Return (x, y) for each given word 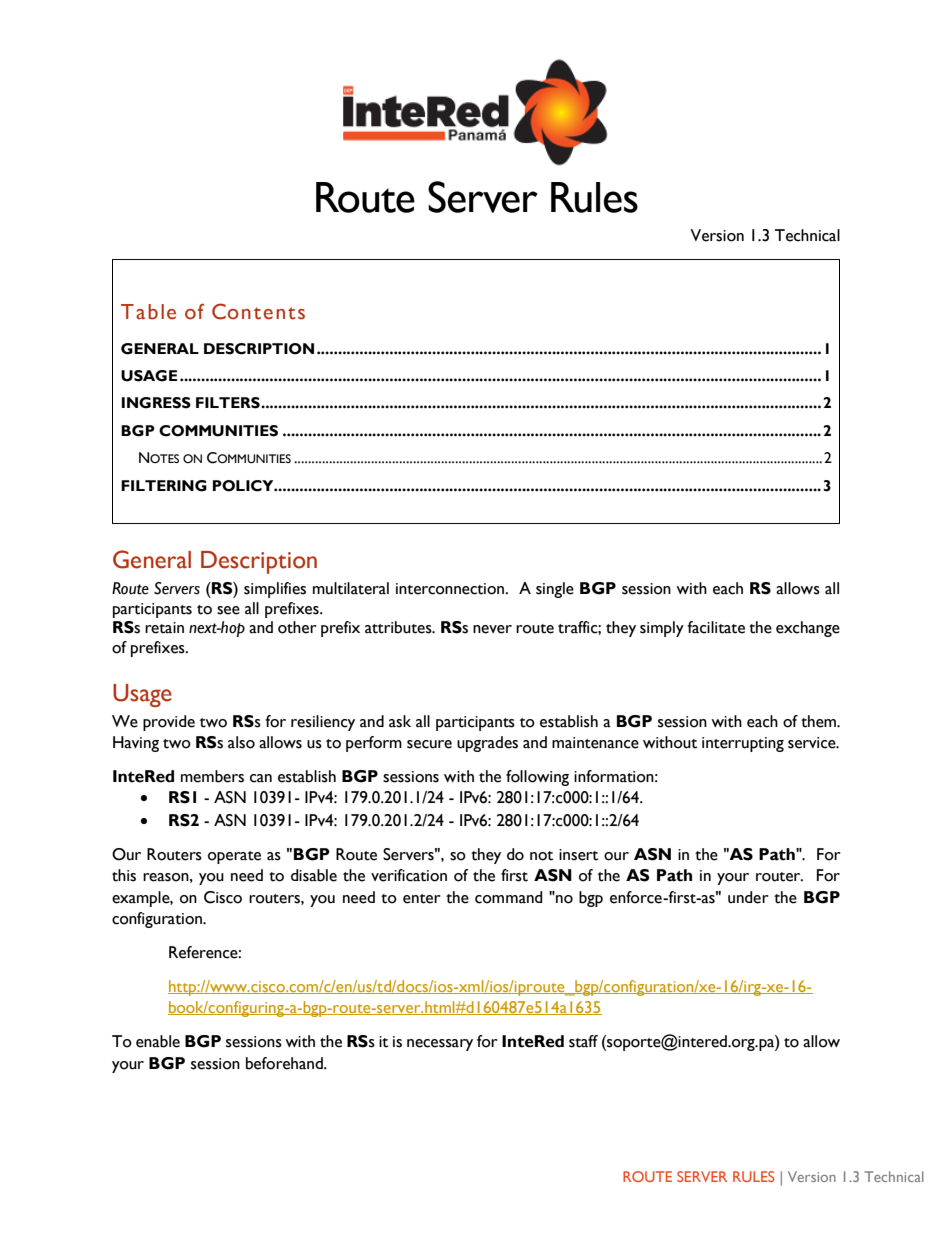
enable (158, 1041)
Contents (258, 311)
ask (400, 721)
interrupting (743, 744)
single (555, 590)
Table (148, 312)
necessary (440, 1045)
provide (169, 723)
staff (583, 1041)
